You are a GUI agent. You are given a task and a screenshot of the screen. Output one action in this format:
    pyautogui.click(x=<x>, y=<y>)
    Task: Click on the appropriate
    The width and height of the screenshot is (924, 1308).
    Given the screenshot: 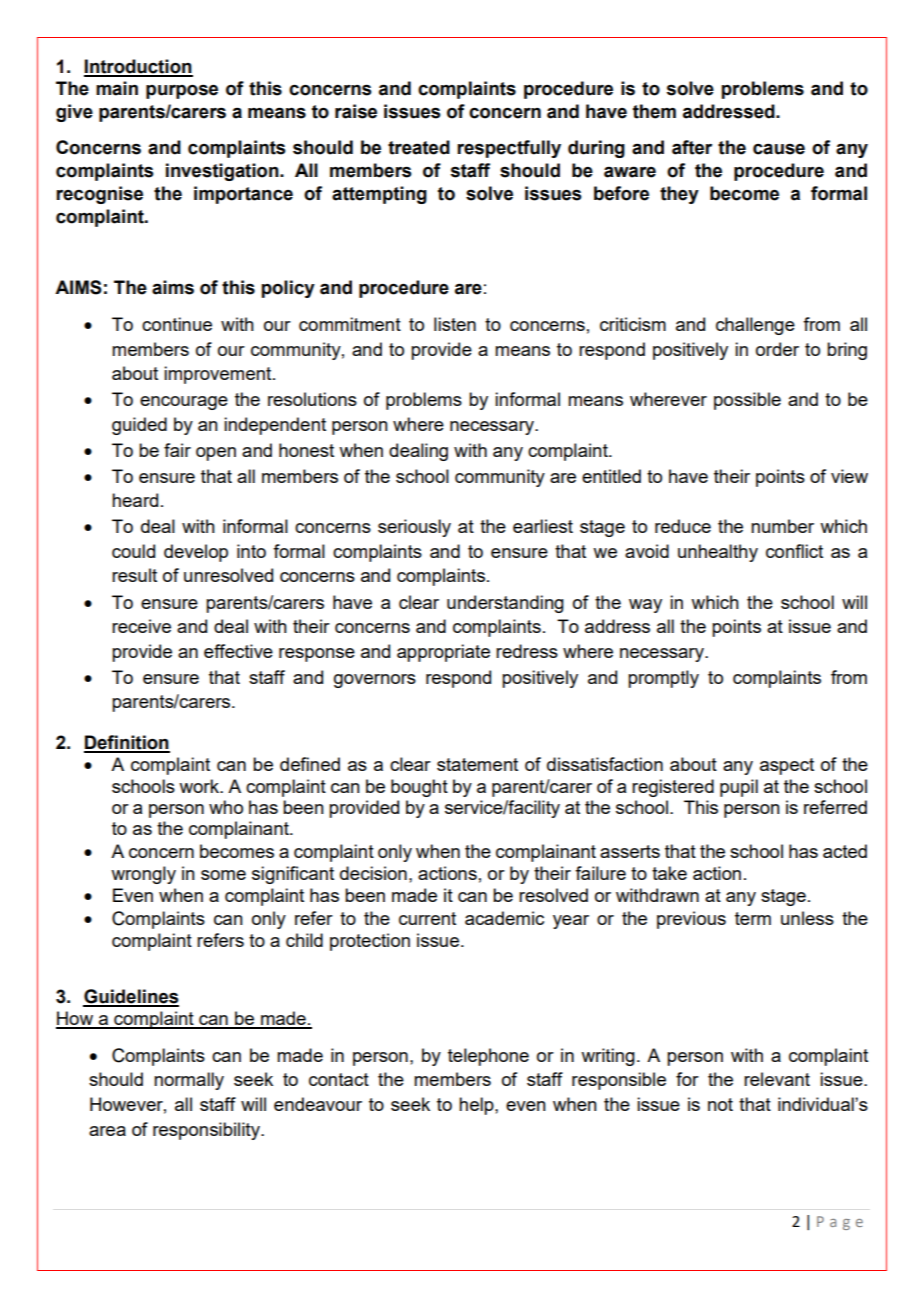 What is the action you would take?
    pyautogui.click(x=443, y=653)
